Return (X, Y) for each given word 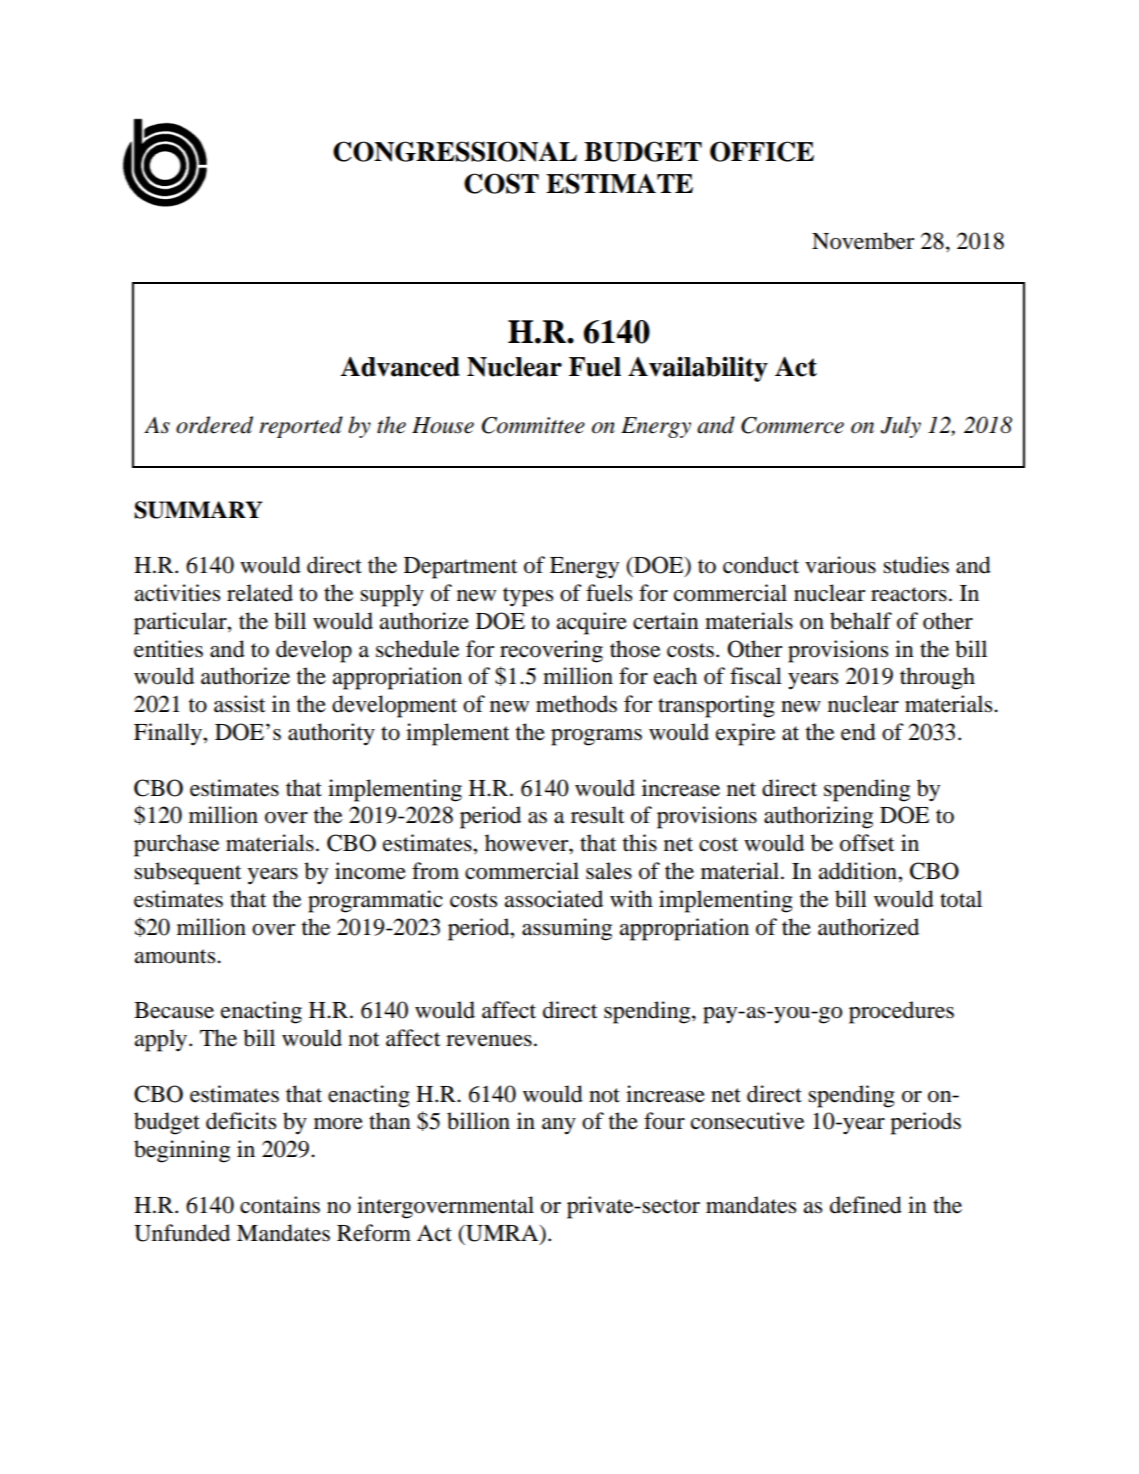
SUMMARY (198, 510)
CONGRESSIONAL (455, 151)
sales (609, 871)
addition (859, 871)
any (559, 1126)
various (840, 565)
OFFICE (762, 151)
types (528, 597)
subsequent (188, 873)
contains (280, 1205)
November (863, 241)
